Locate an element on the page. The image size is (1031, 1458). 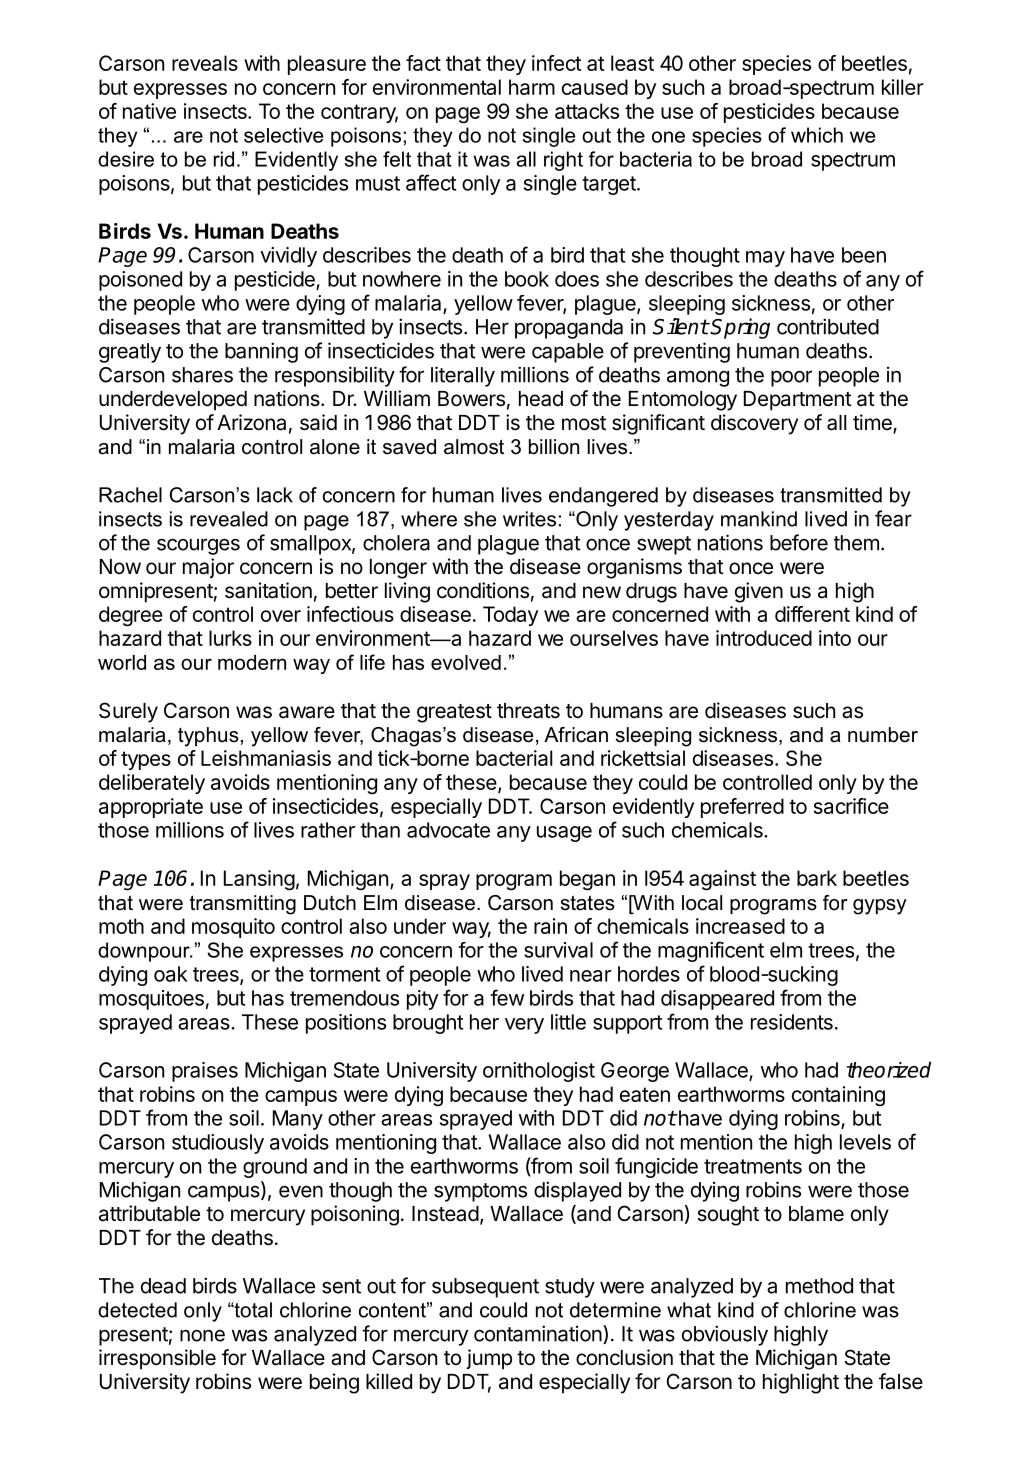
harm is located at coordinates (532, 87).
